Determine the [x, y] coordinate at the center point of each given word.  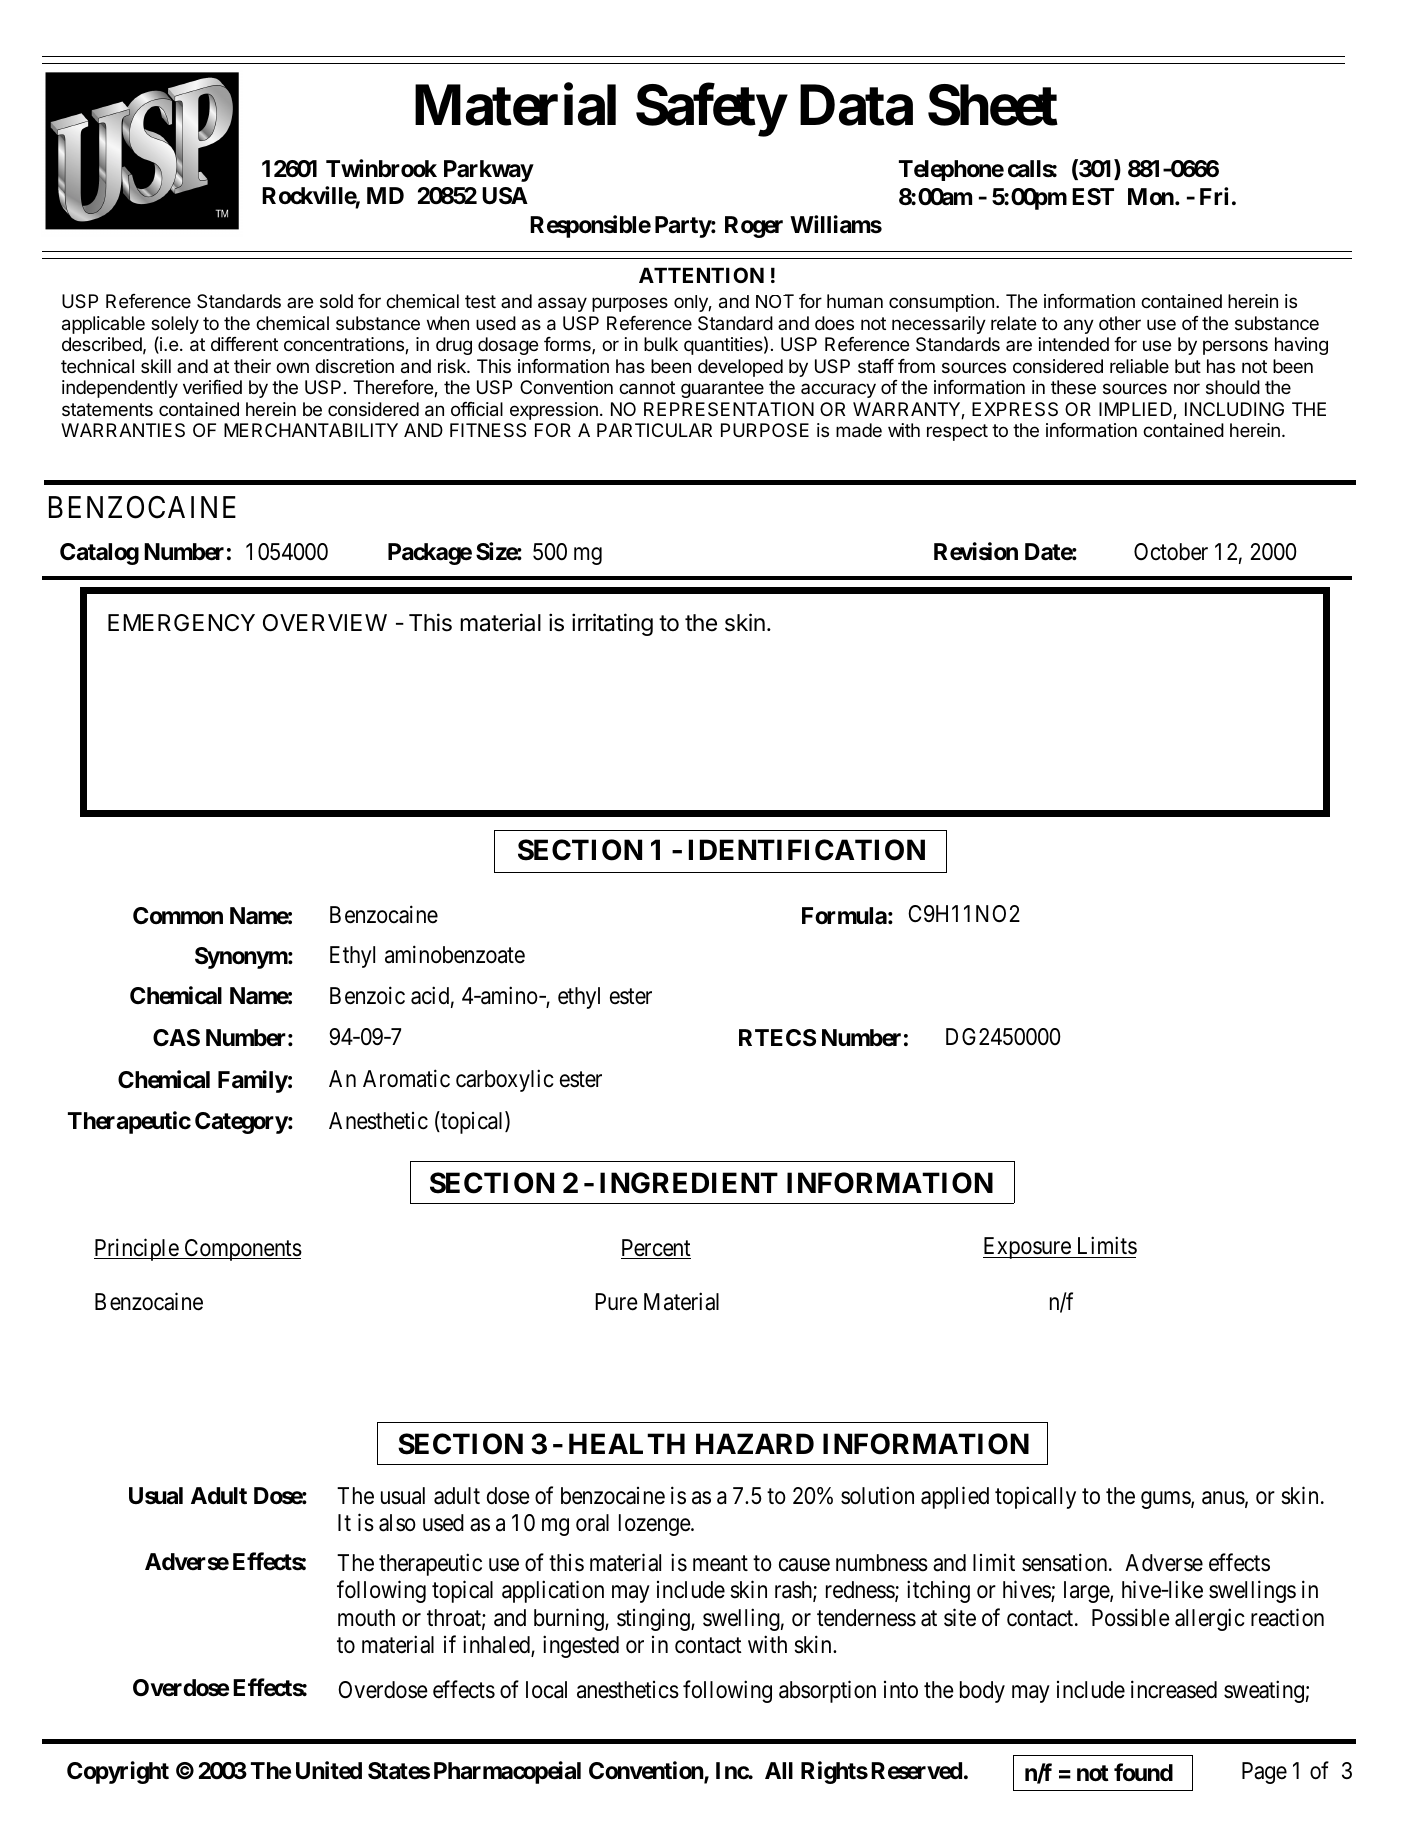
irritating [612, 624]
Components [242, 1250]
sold [336, 301]
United [329, 1770]
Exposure [1027, 1248]
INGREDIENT [689, 1183]
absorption [827, 1692]
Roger [754, 227]
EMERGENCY [181, 622]
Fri [1214, 196]
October [1171, 552]
